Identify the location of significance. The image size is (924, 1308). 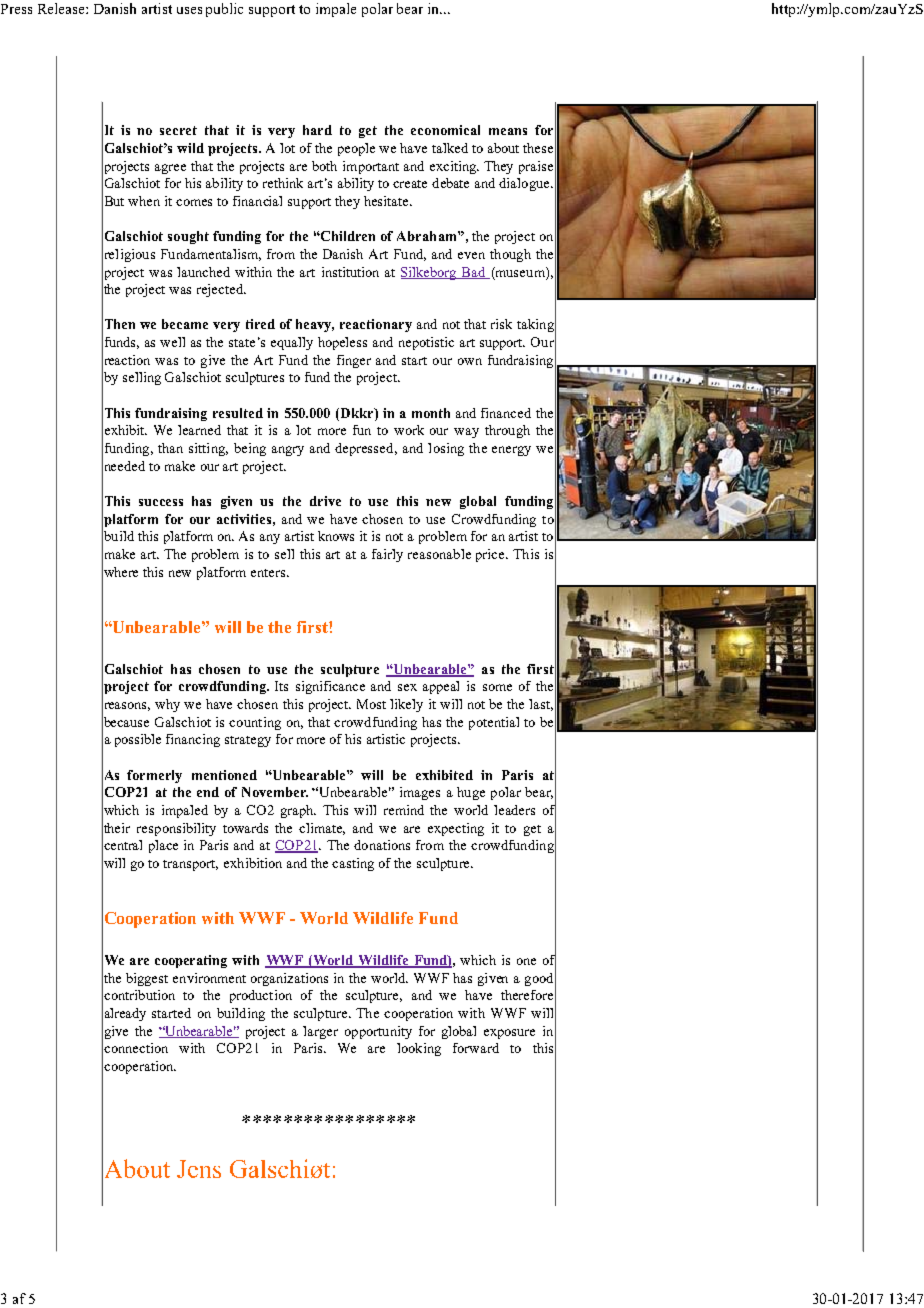
(330, 687).
